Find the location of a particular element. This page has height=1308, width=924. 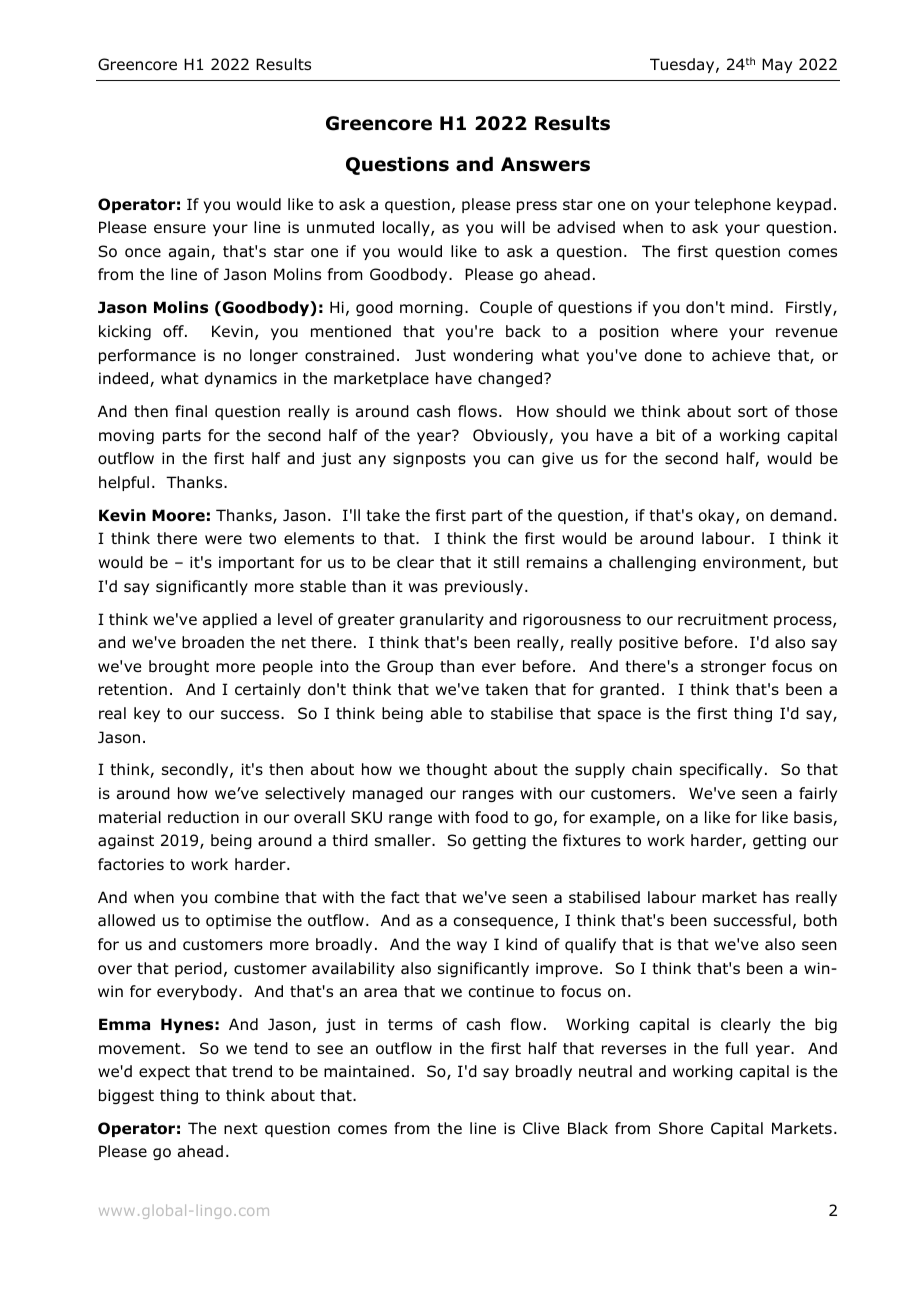

May is located at coordinates (777, 65).
